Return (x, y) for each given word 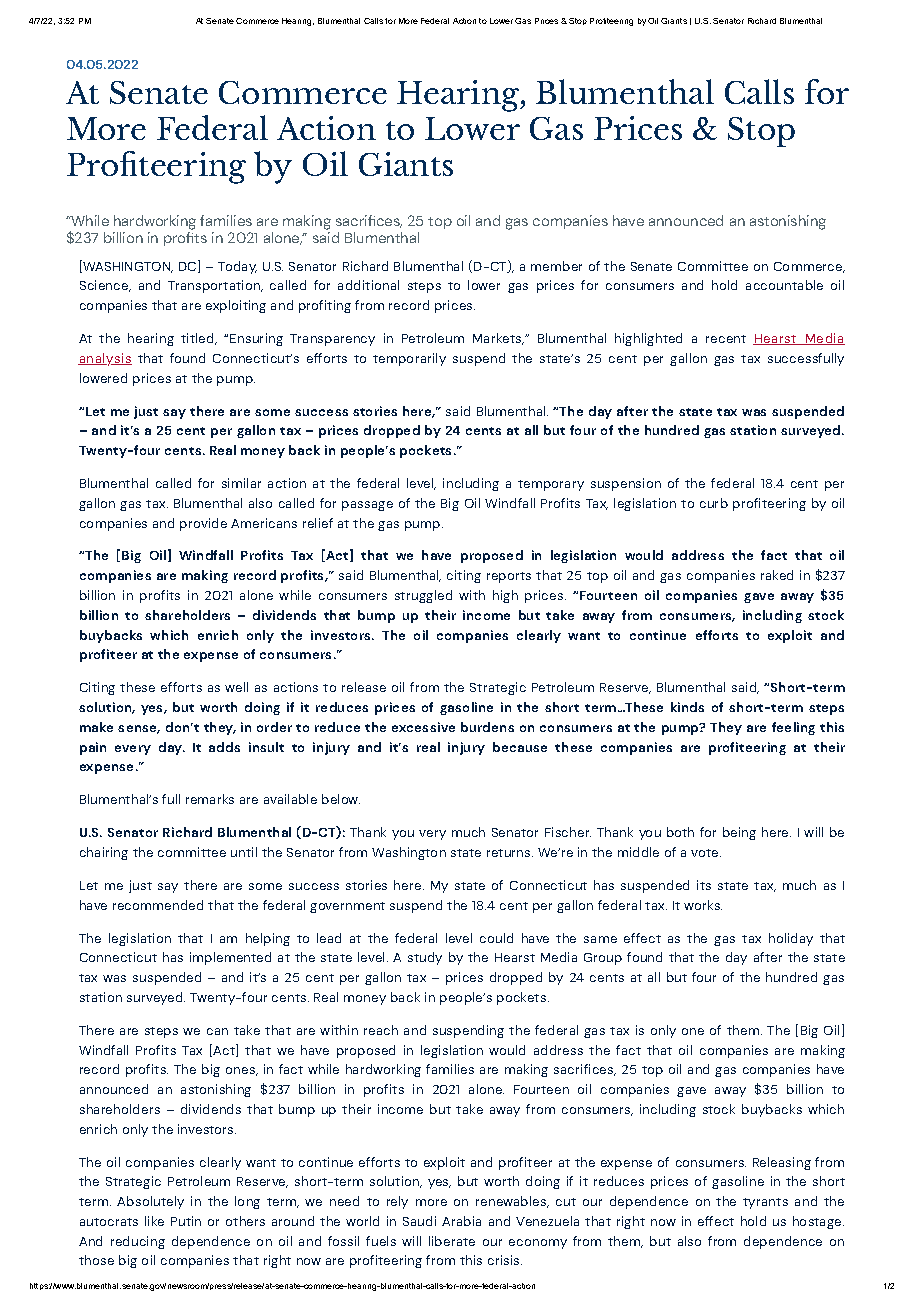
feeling (793, 728)
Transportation (215, 286)
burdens (487, 727)
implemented (230, 958)
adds (224, 747)
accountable (784, 285)
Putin (186, 1221)
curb (714, 503)
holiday (791, 939)
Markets (498, 339)
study (425, 958)
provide (203, 524)
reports (509, 577)
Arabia (461, 1221)
